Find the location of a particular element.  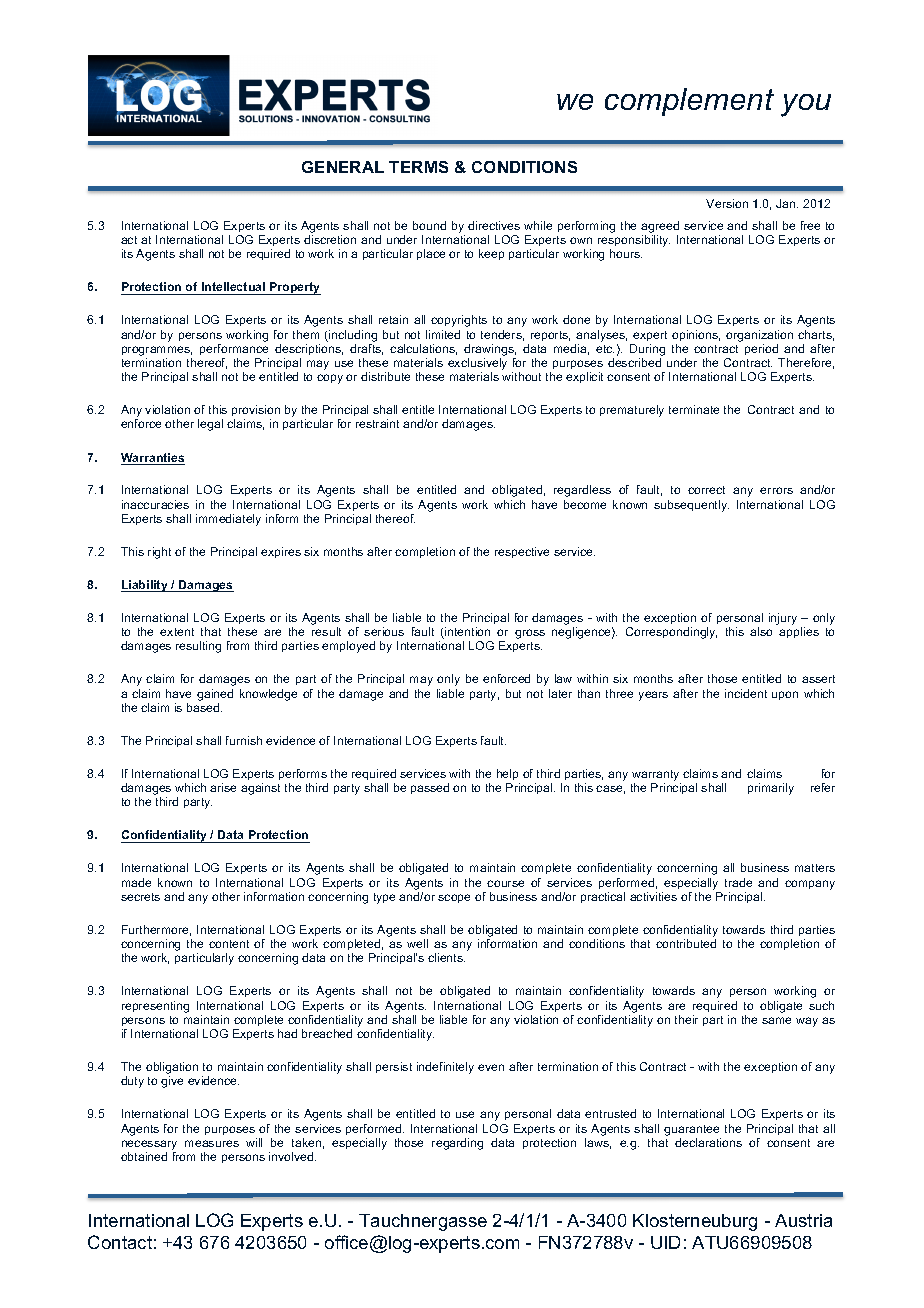

trade is located at coordinates (738, 882).
